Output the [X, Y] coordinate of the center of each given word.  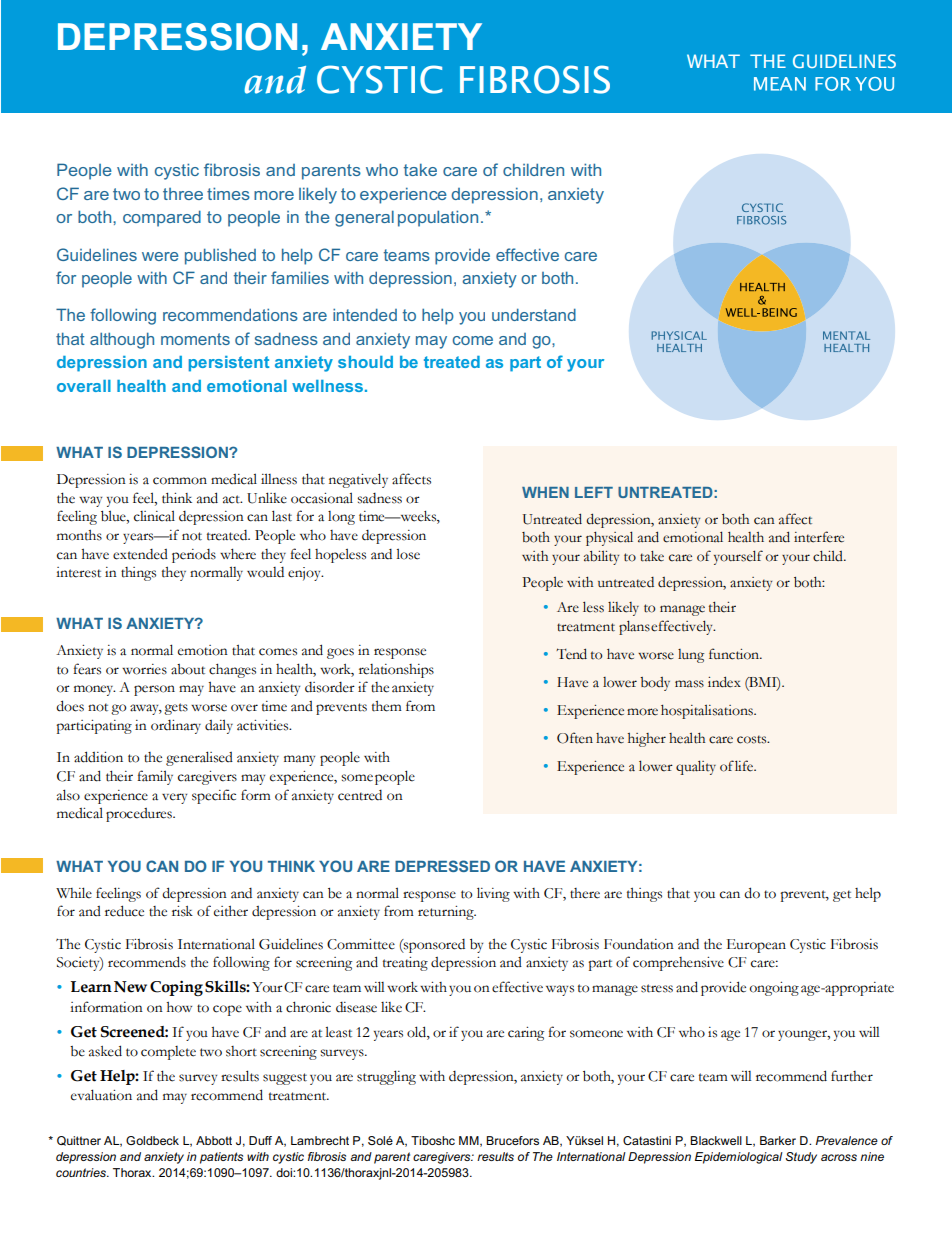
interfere [819, 537]
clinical [154, 516]
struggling [386, 1077]
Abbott [214, 1140]
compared [162, 218]
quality [696, 767]
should [365, 362]
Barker [778, 1140]
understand [534, 314]
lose [408, 554]
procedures [140, 815]
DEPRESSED [442, 866]
